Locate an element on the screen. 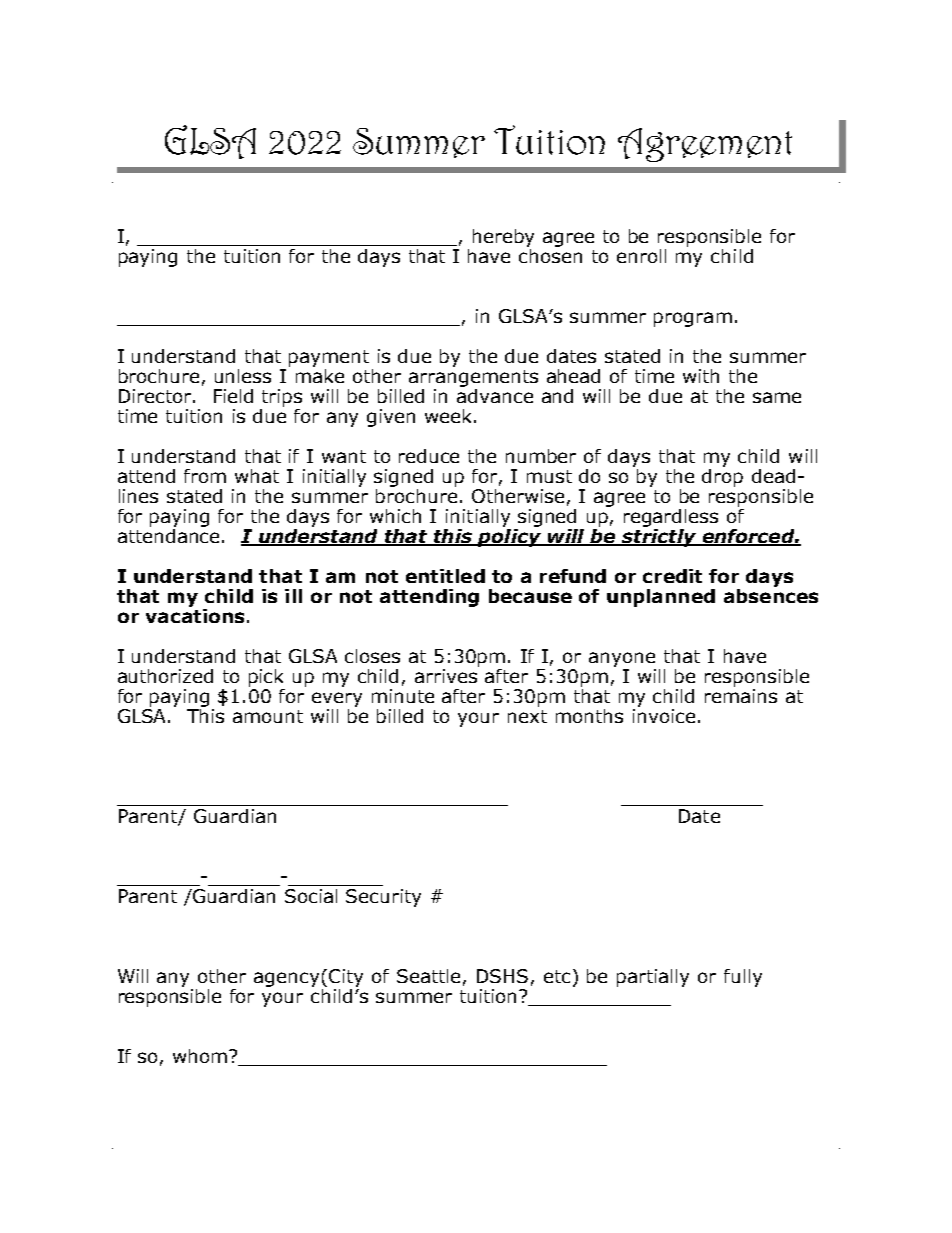 The image size is (952, 1233). Field is located at coordinates (233, 396).
